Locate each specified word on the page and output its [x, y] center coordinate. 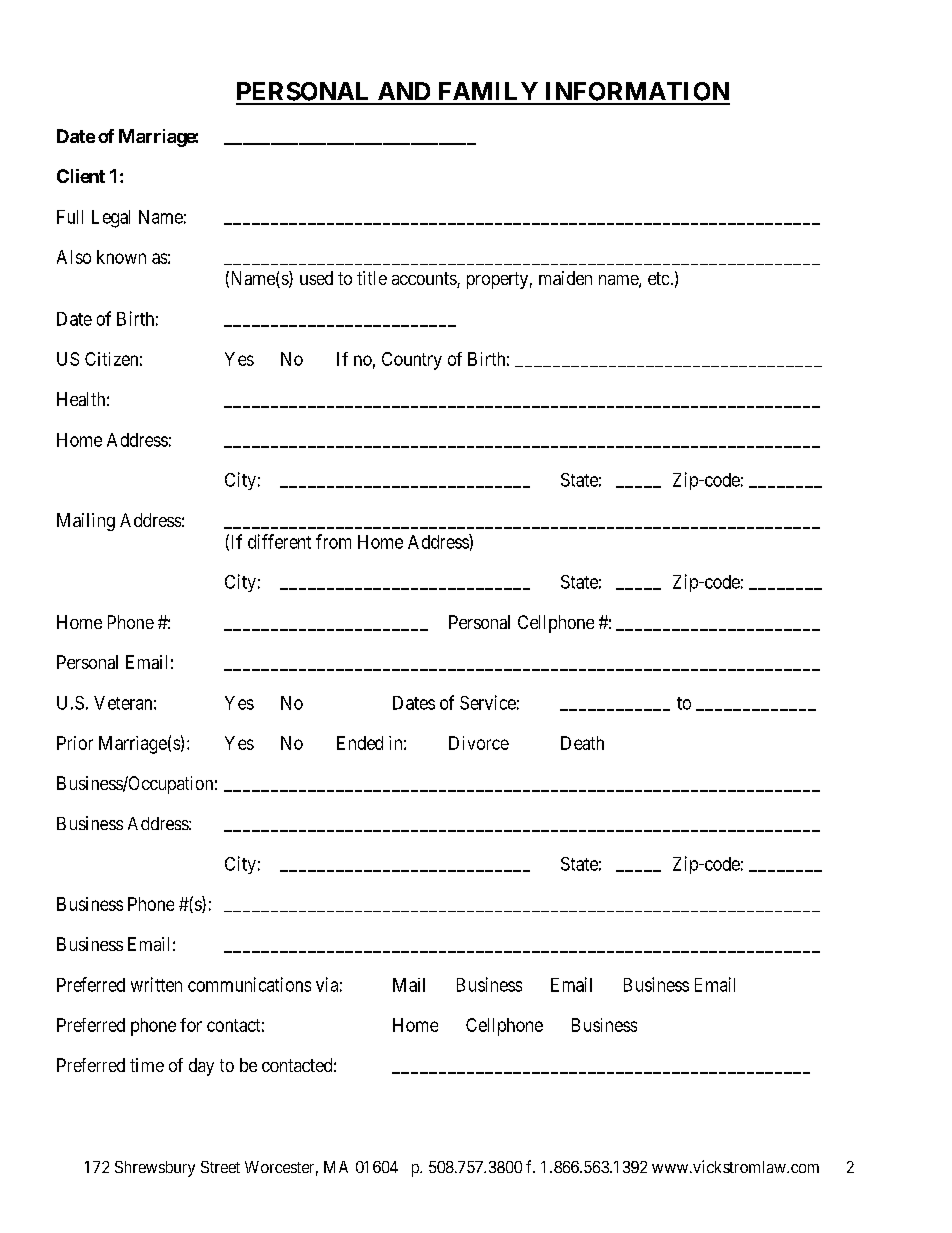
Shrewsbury [155, 1169]
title [372, 278]
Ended [360, 743]
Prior [75, 743]
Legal [111, 219]
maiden [565, 278]
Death [582, 743]
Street [220, 1167]
